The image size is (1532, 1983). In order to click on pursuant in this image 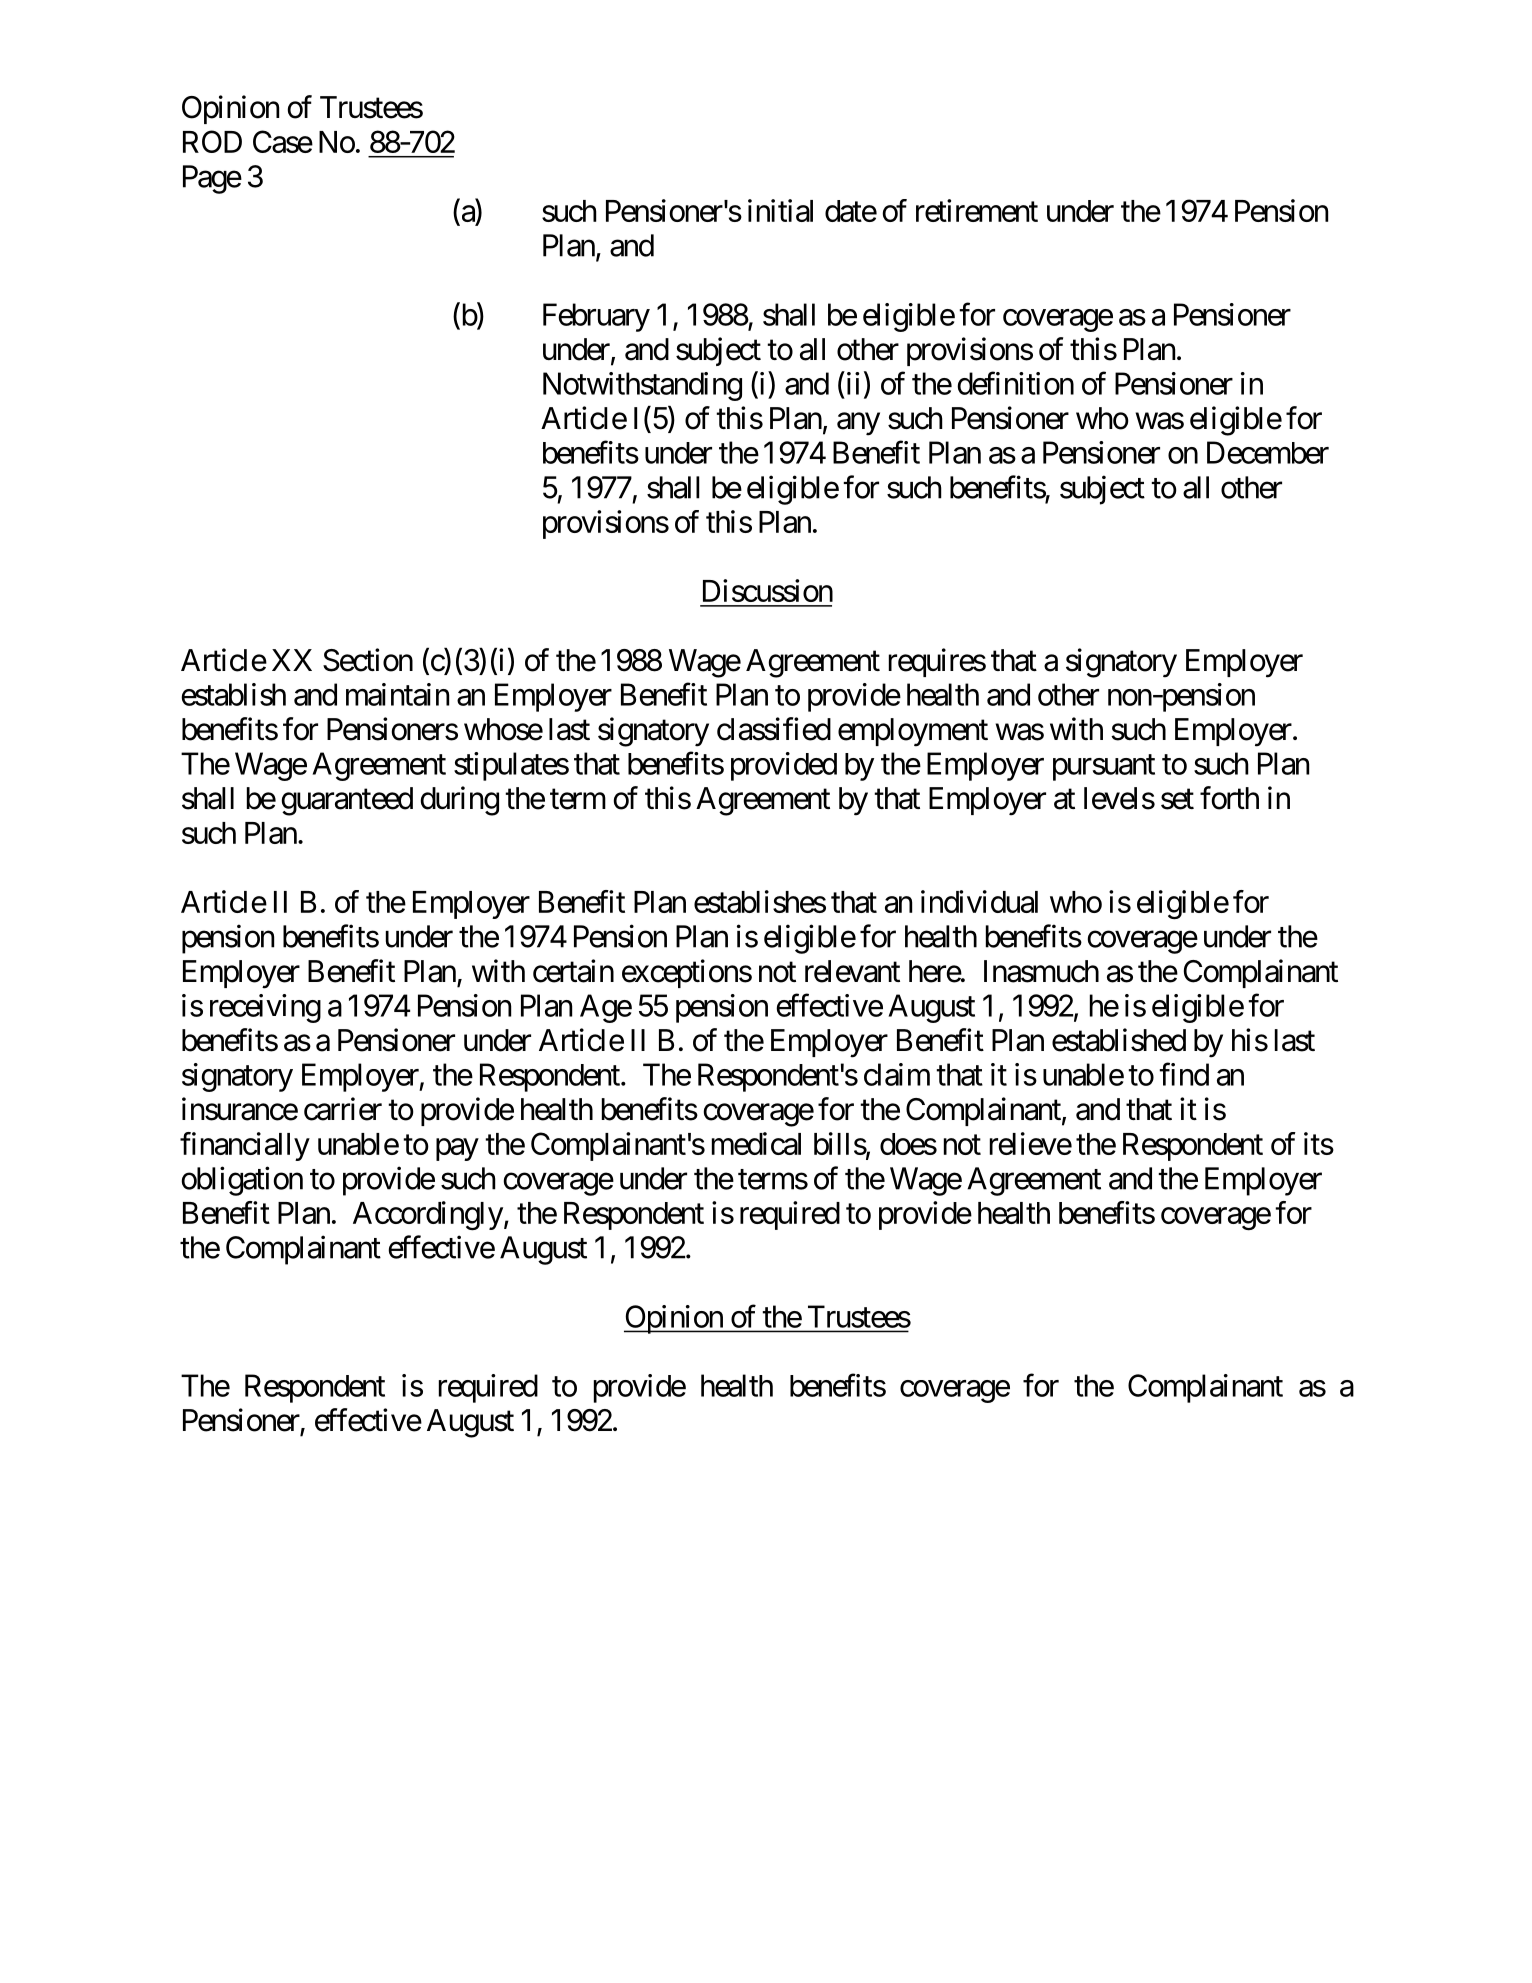, I will do `click(1104, 768)`.
